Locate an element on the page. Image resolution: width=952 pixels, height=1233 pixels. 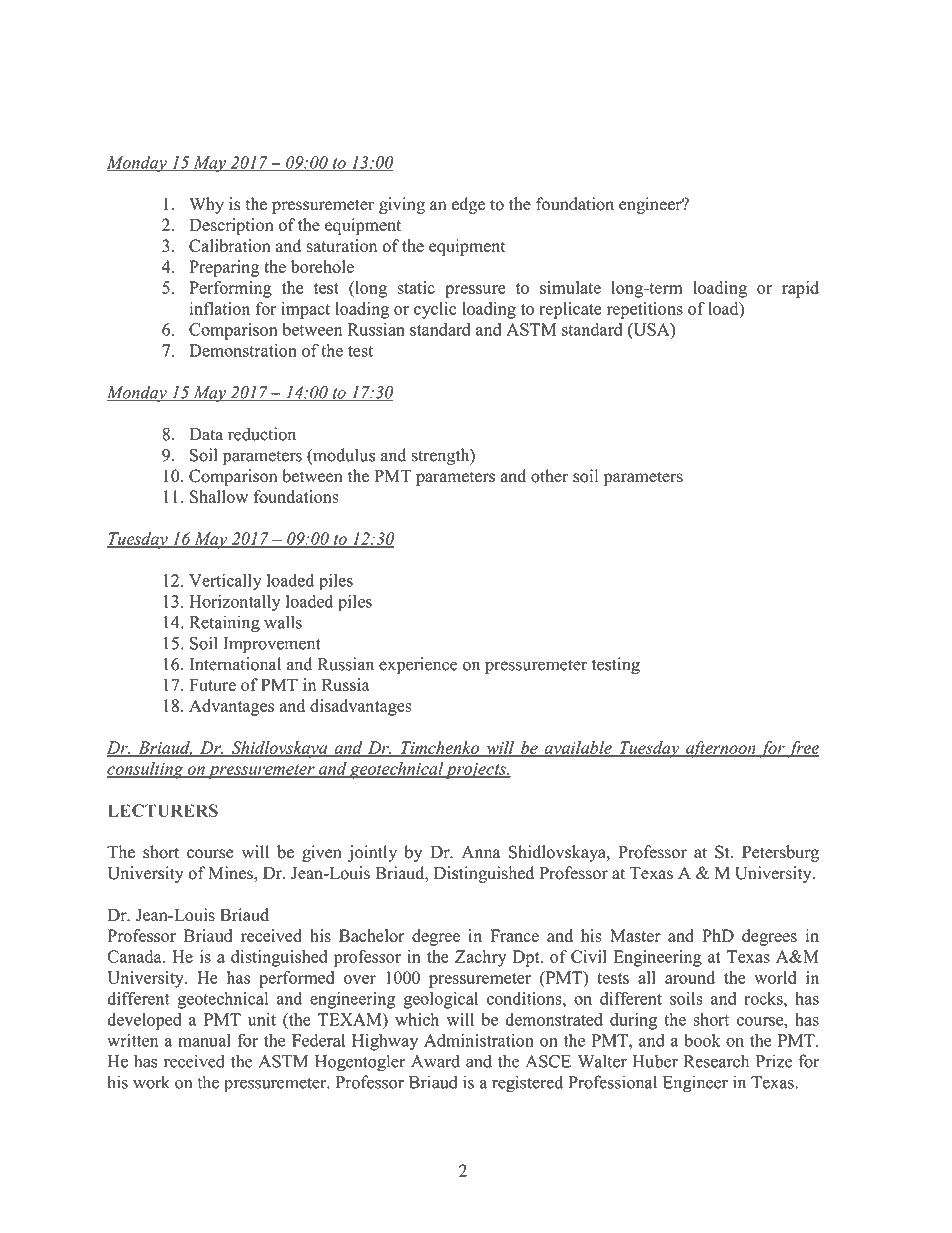
Administration is located at coordinates (479, 1040).
